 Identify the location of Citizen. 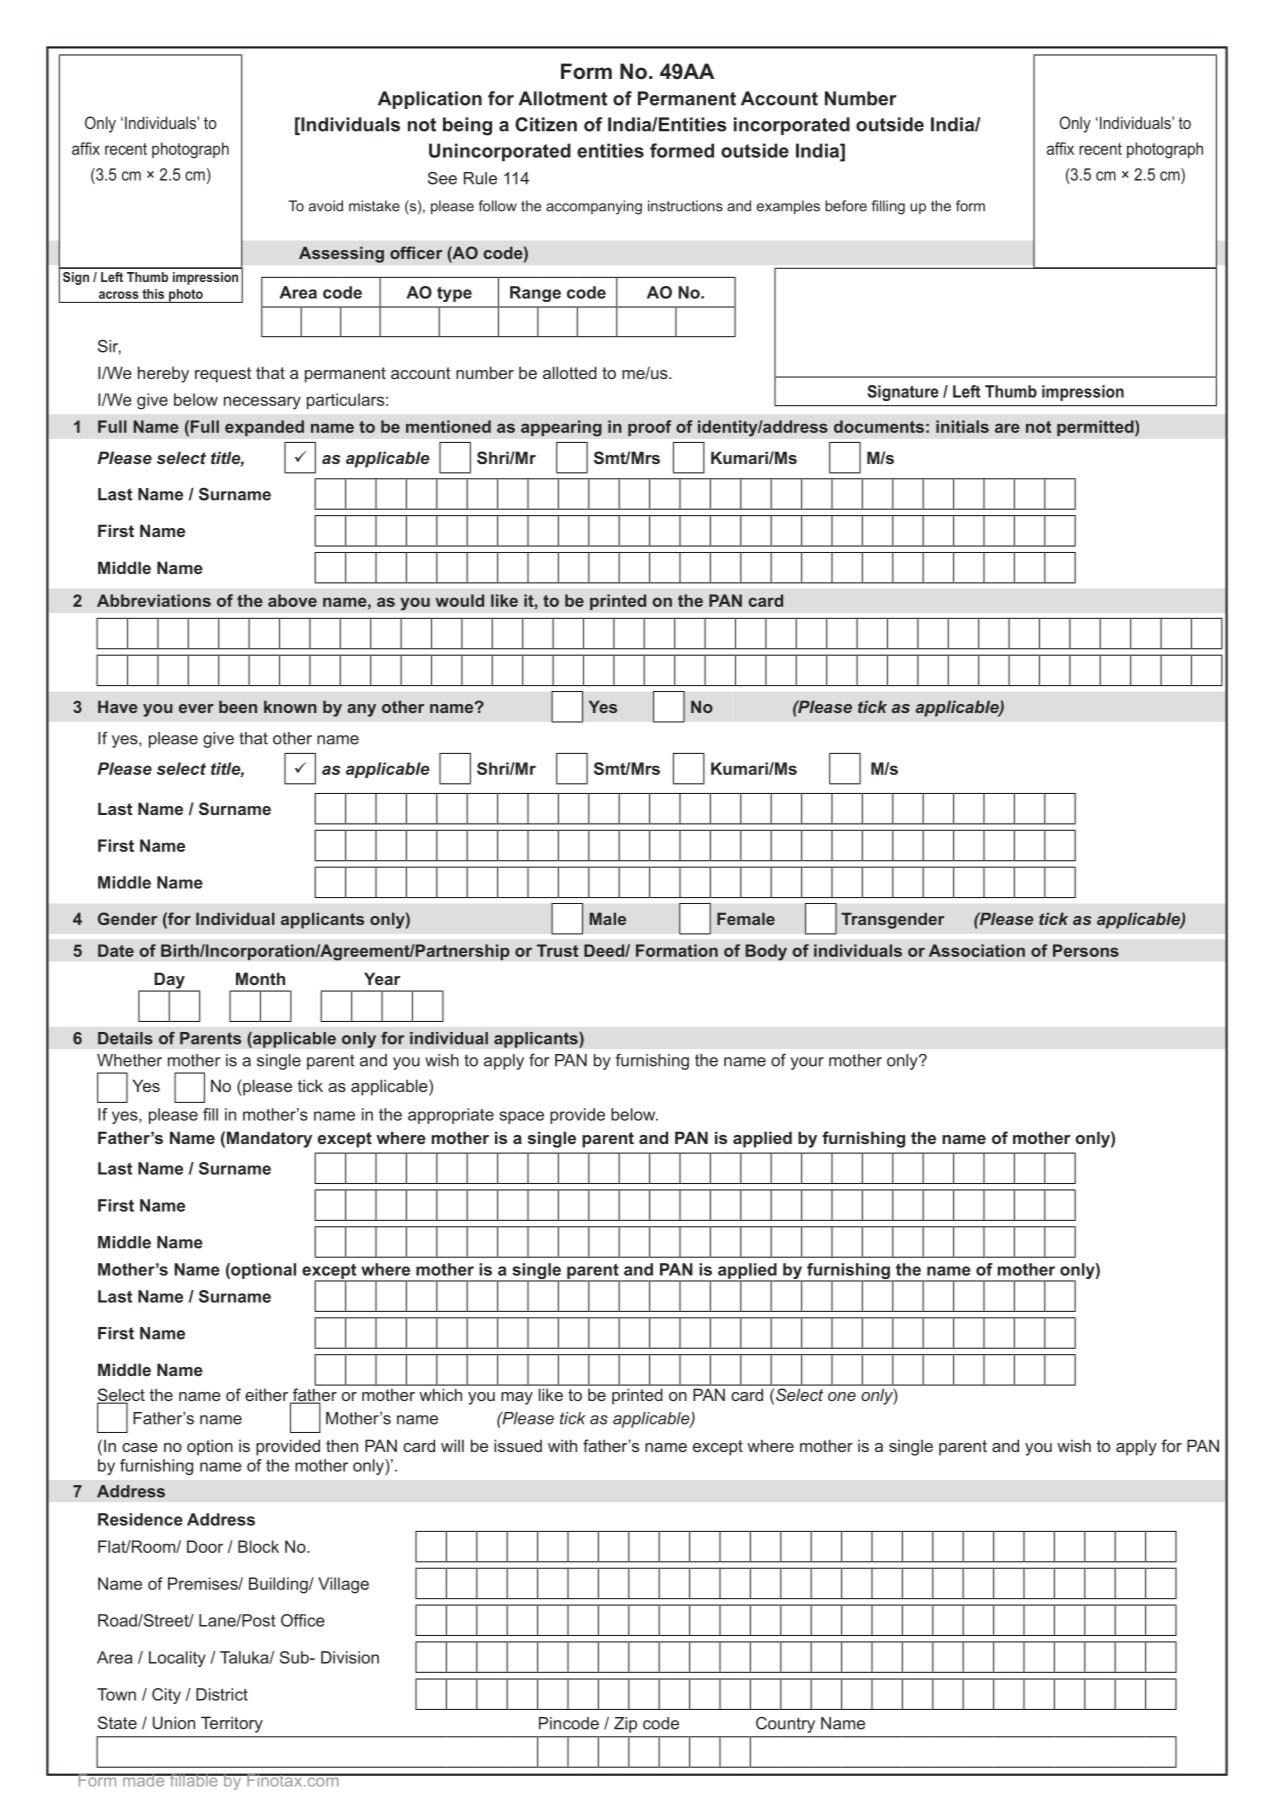
(546, 124).
